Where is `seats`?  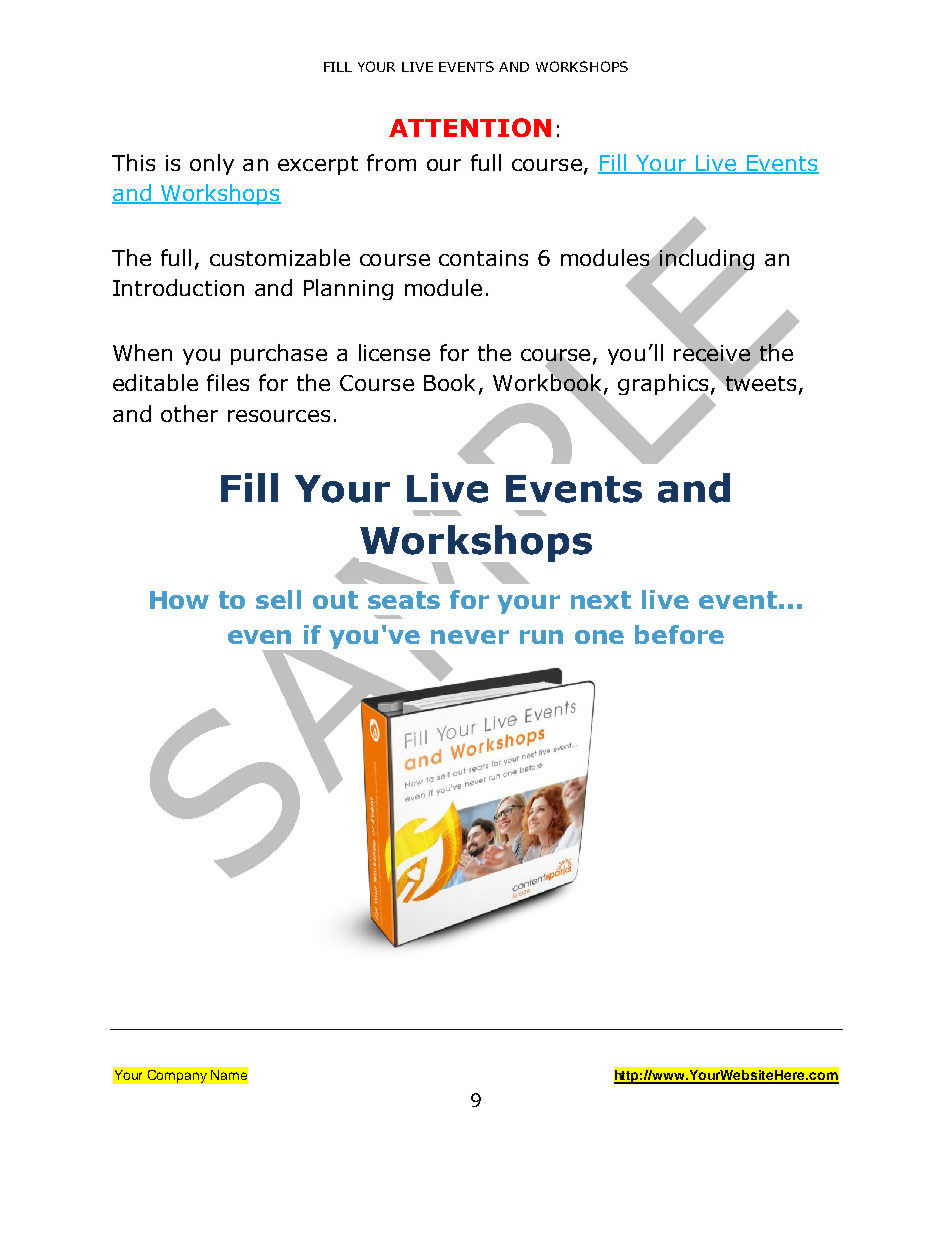
seats is located at coordinates (404, 600).
